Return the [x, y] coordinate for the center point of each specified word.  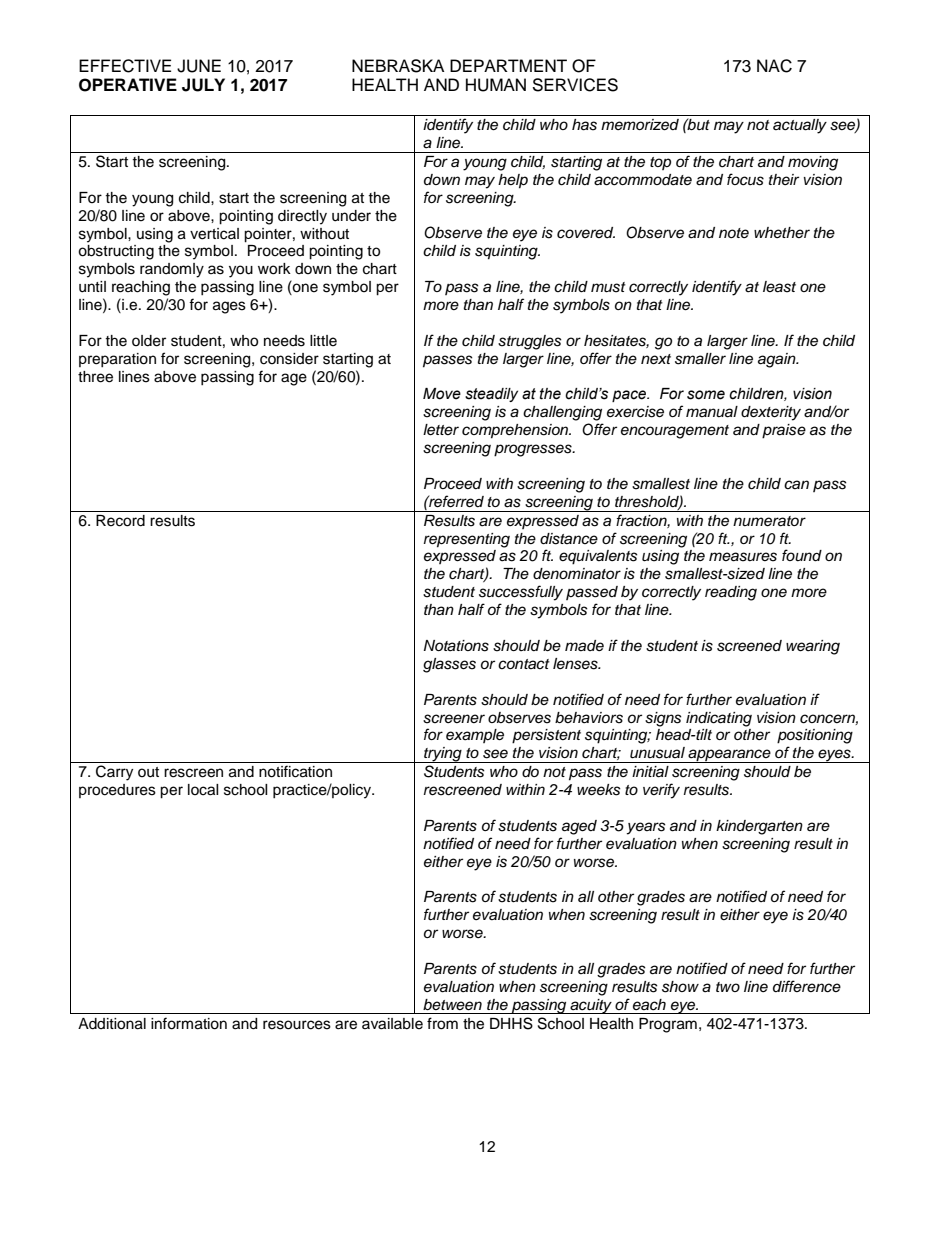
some [706, 395]
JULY [203, 85]
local [203, 790]
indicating [719, 719]
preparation [117, 360]
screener [454, 719]
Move [442, 394]
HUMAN [496, 85]
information [189, 1023]
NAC [774, 66]
